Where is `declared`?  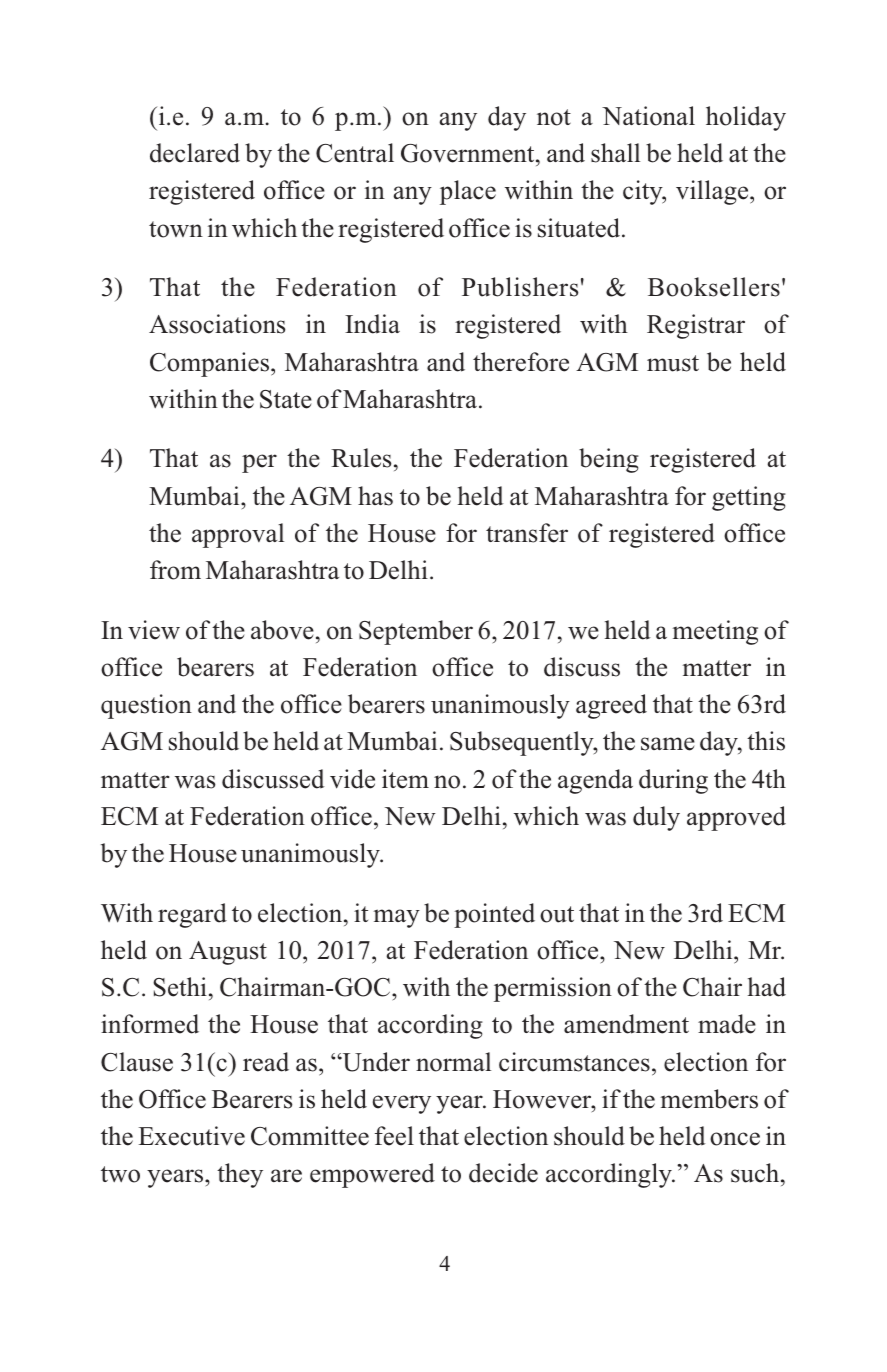 declared is located at coordinates (195, 153).
